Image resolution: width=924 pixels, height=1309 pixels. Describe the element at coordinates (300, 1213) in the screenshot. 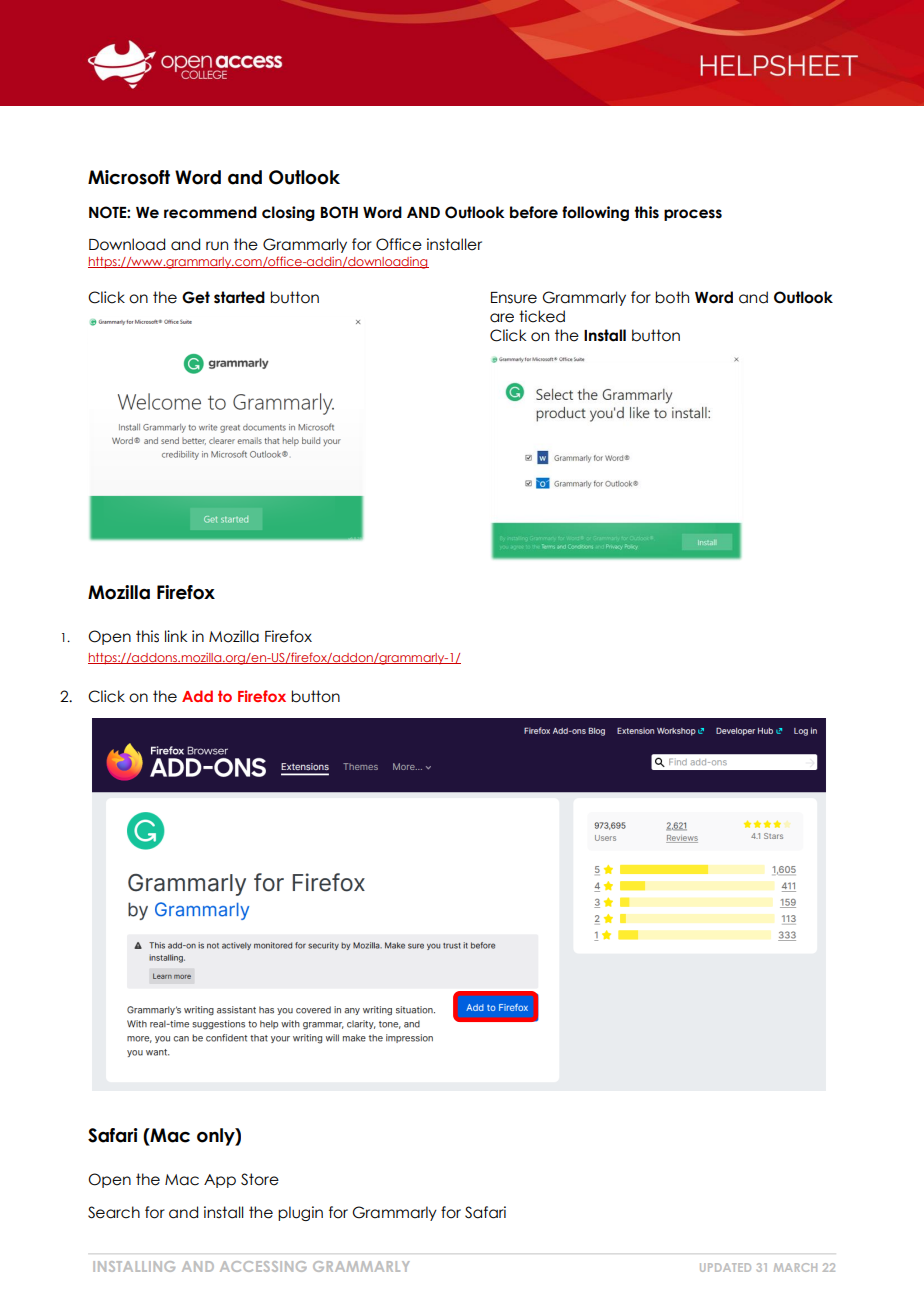

I see `plugin` at that location.
